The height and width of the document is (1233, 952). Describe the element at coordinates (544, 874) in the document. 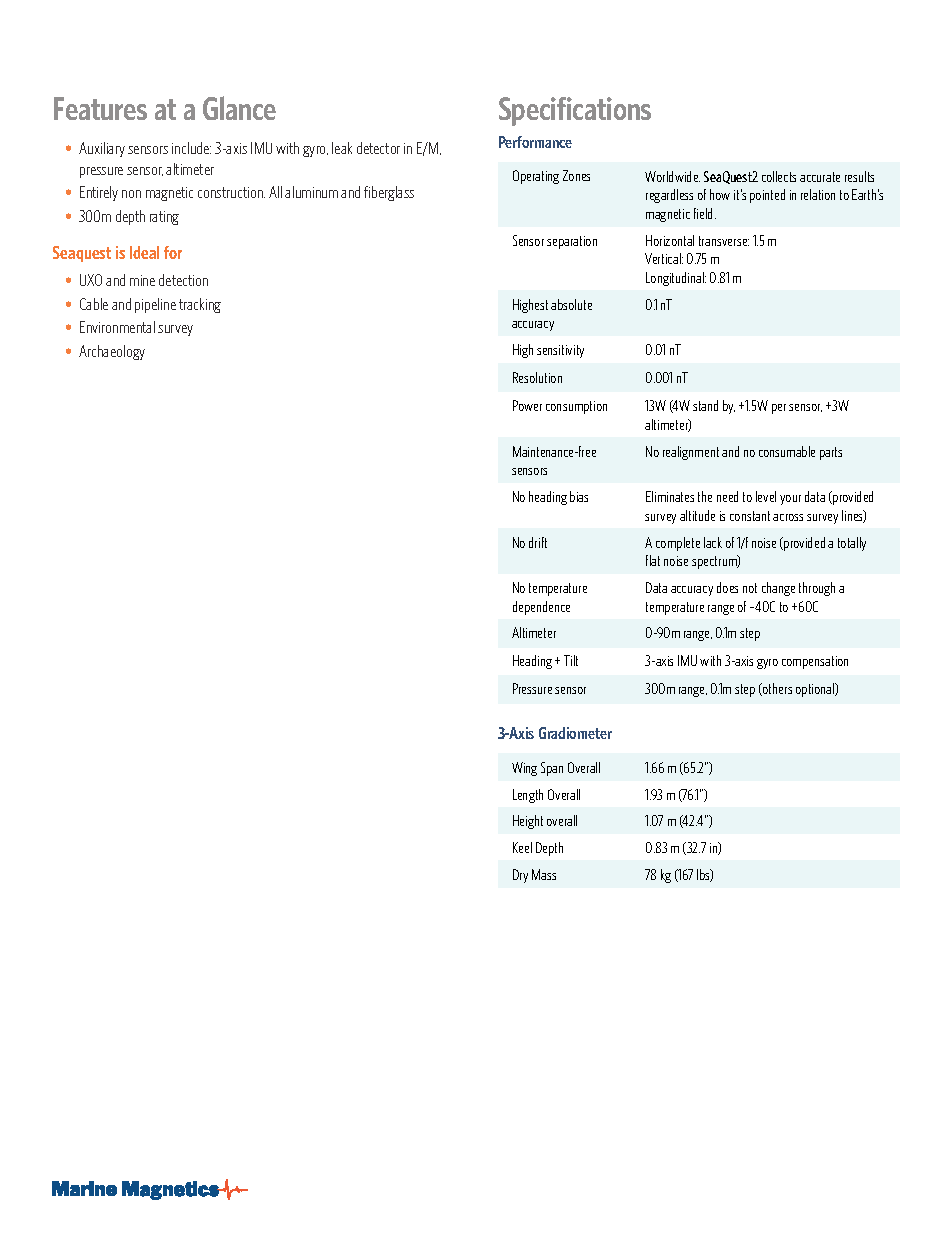

I see `Mass` at that location.
